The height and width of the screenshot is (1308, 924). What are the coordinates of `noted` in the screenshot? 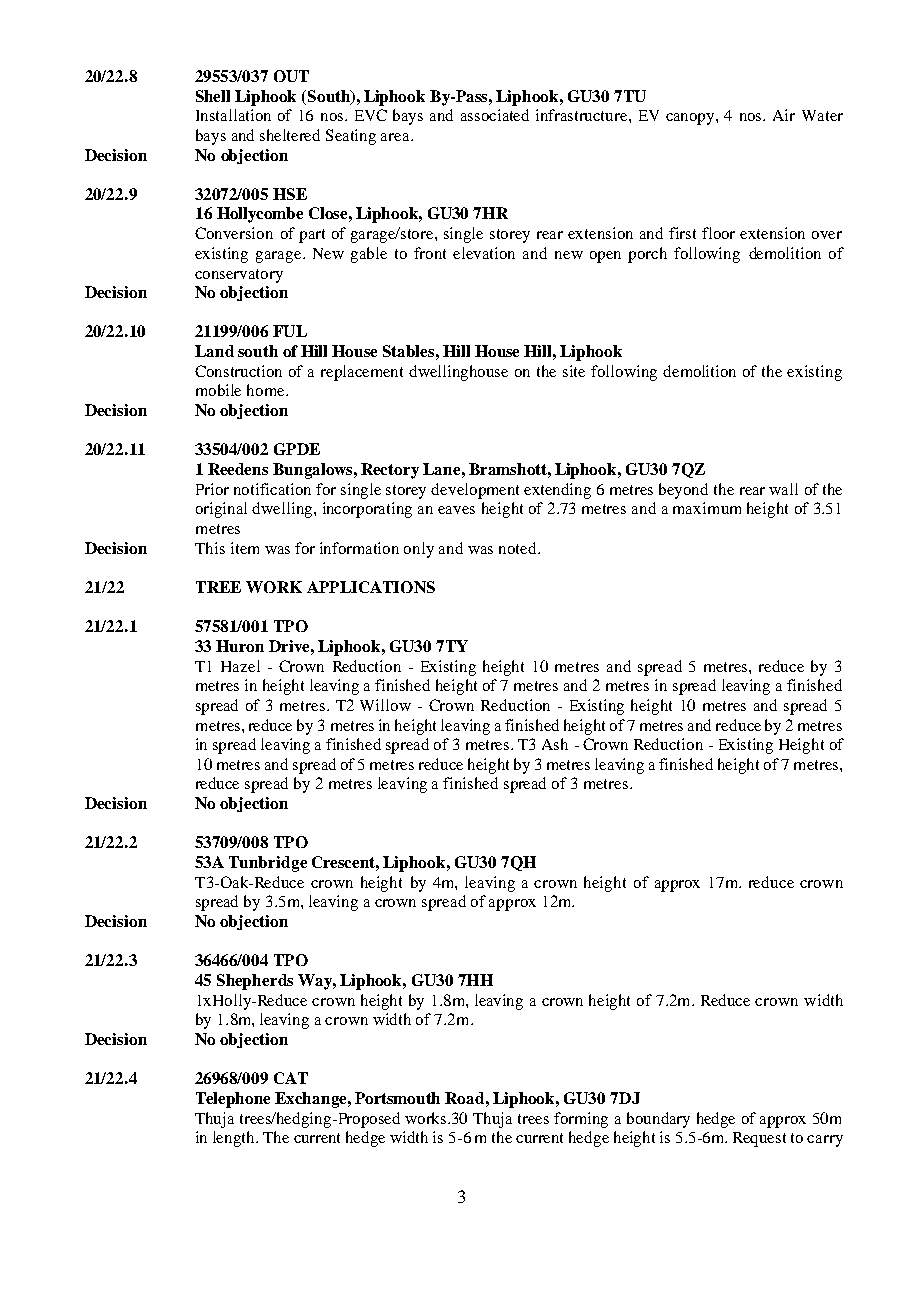 It's located at (519, 548).
